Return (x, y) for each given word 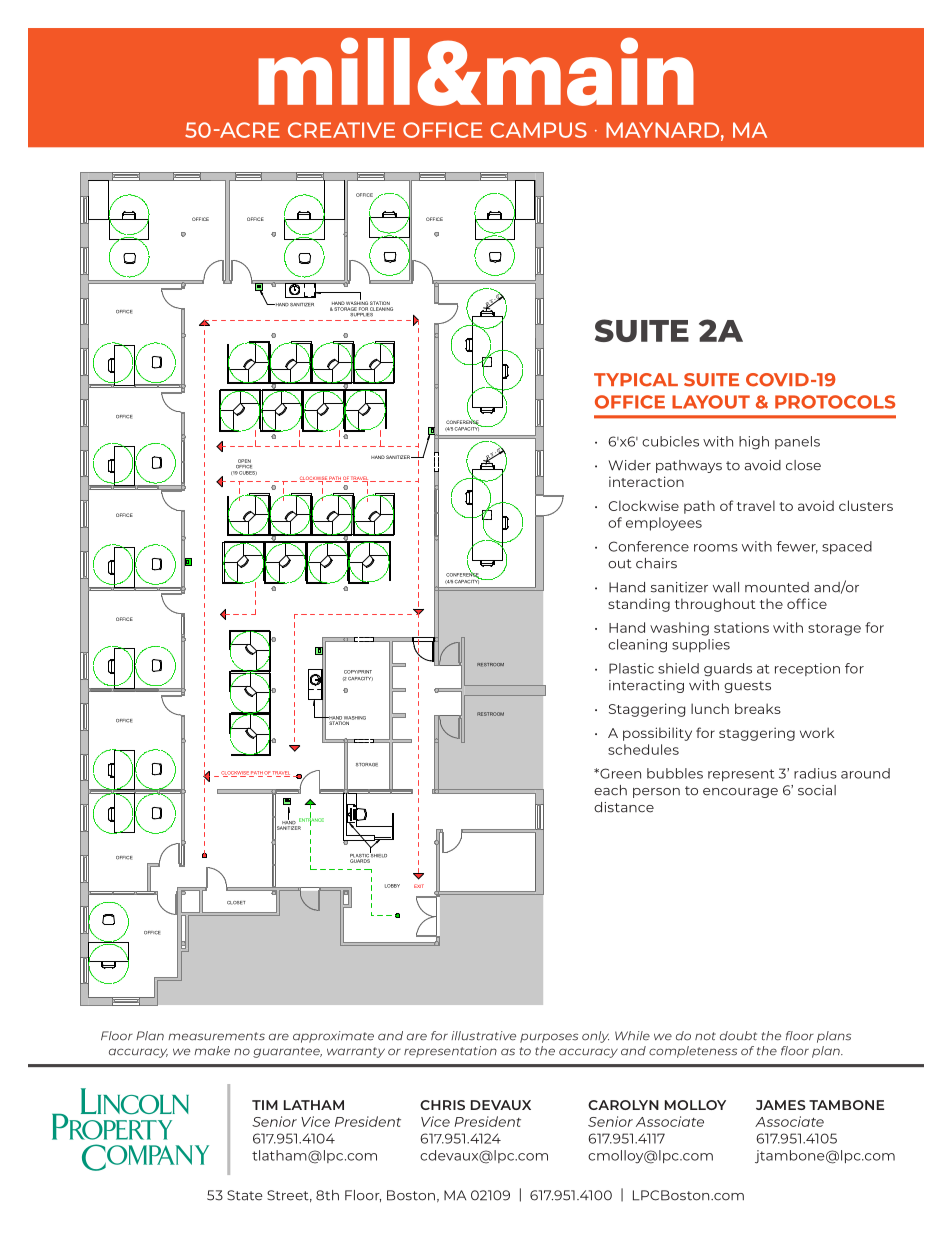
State (245, 1195)
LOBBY (392, 886)
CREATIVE (341, 130)
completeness (693, 1052)
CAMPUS (538, 130)
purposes (549, 1038)
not (705, 1036)
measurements (216, 1036)
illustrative (483, 1036)
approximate (333, 1037)
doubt (738, 1036)
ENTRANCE (311, 820)
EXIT (419, 886)
